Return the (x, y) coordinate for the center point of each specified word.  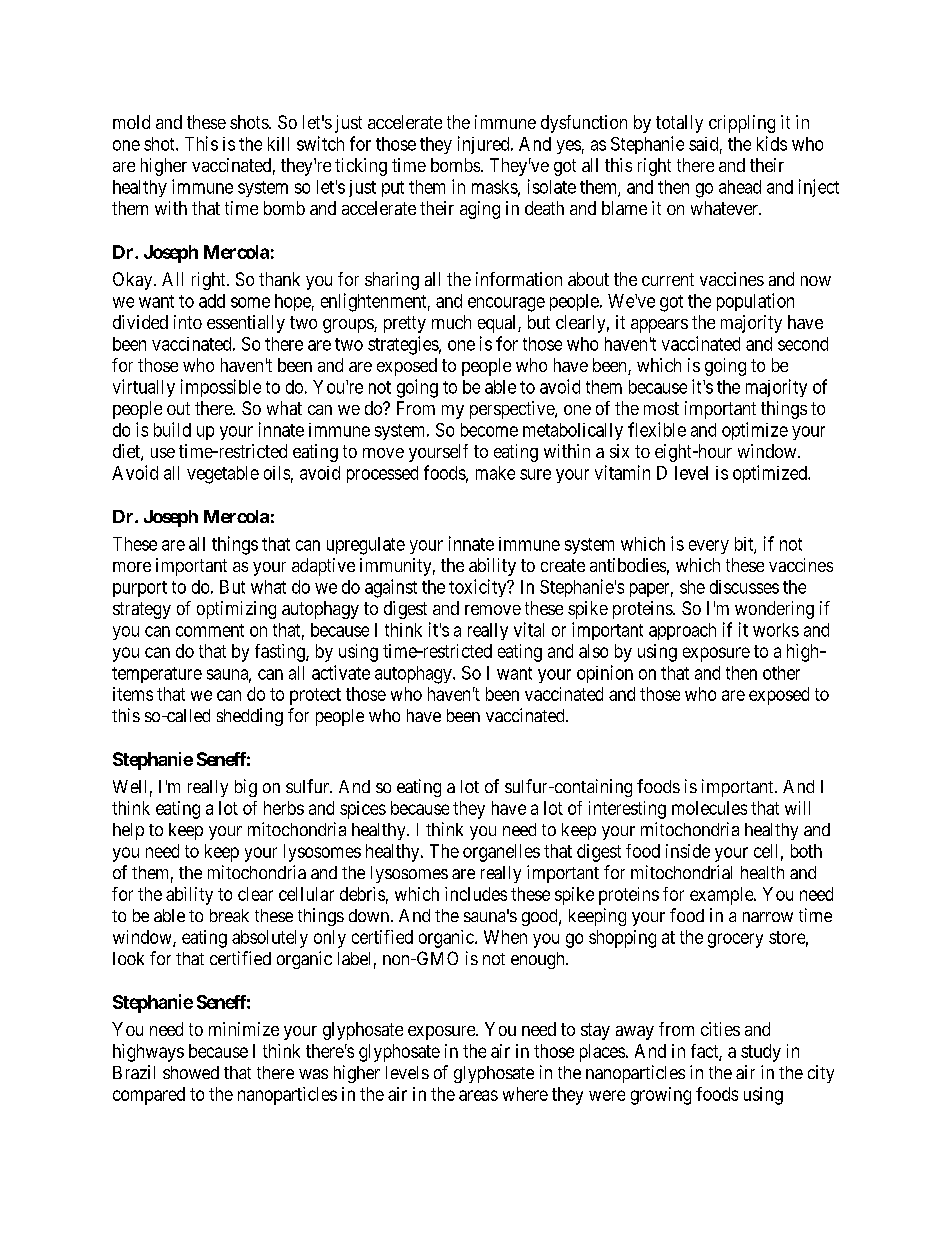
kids (772, 143)
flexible (657, 429)
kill (278, 144)
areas (478, 1095)
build (172, 429)
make (495, 473)
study (761, 1053)
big (246, 788)
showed (191, 1072)
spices (363, 810)
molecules (709, 808)
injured (485, 145)
